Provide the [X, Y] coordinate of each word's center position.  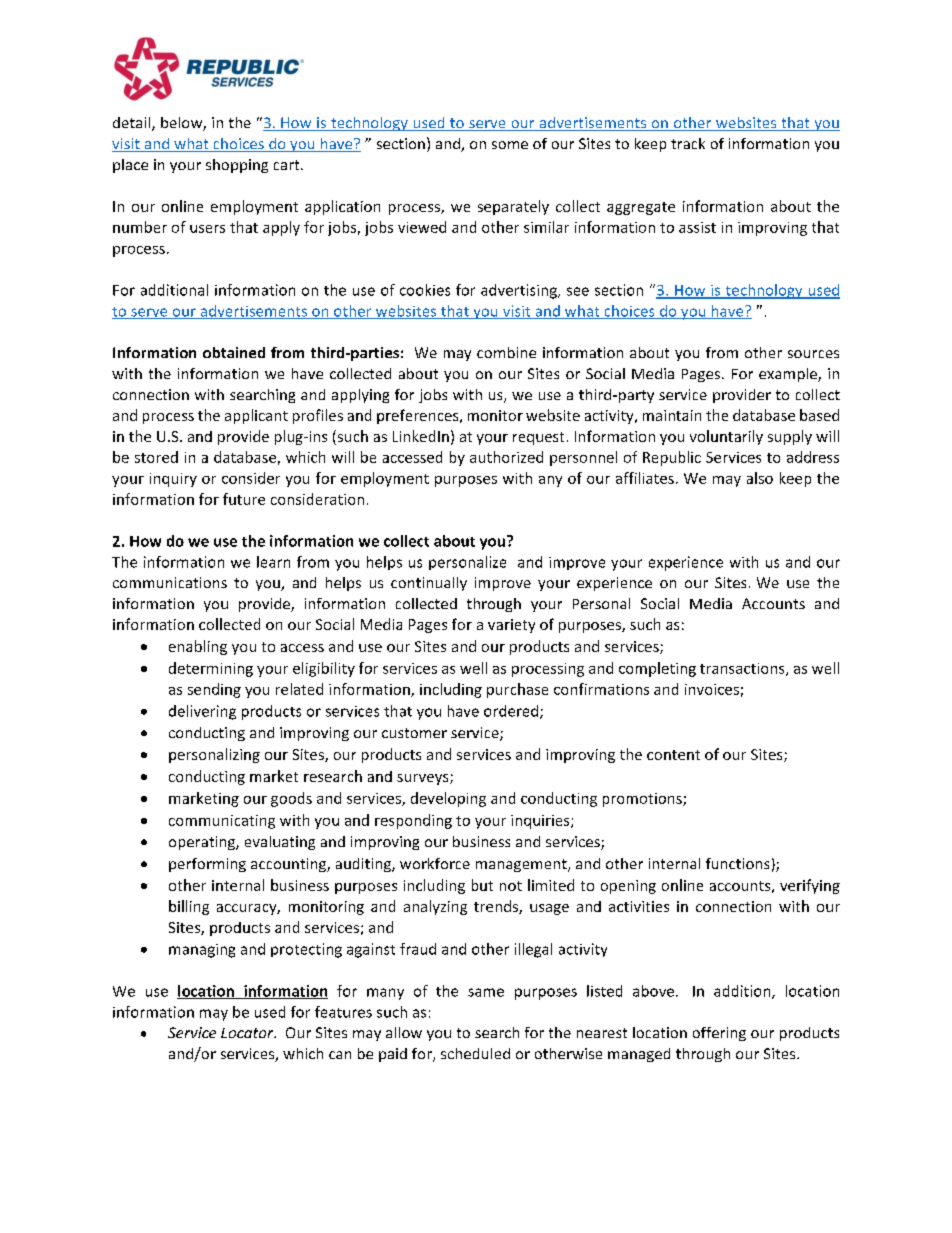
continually [429, 584]
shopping [237, 166]
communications [170, 582]
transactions [743, 669]
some [510, 145]
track [688, 143]
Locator [248, 1033]
